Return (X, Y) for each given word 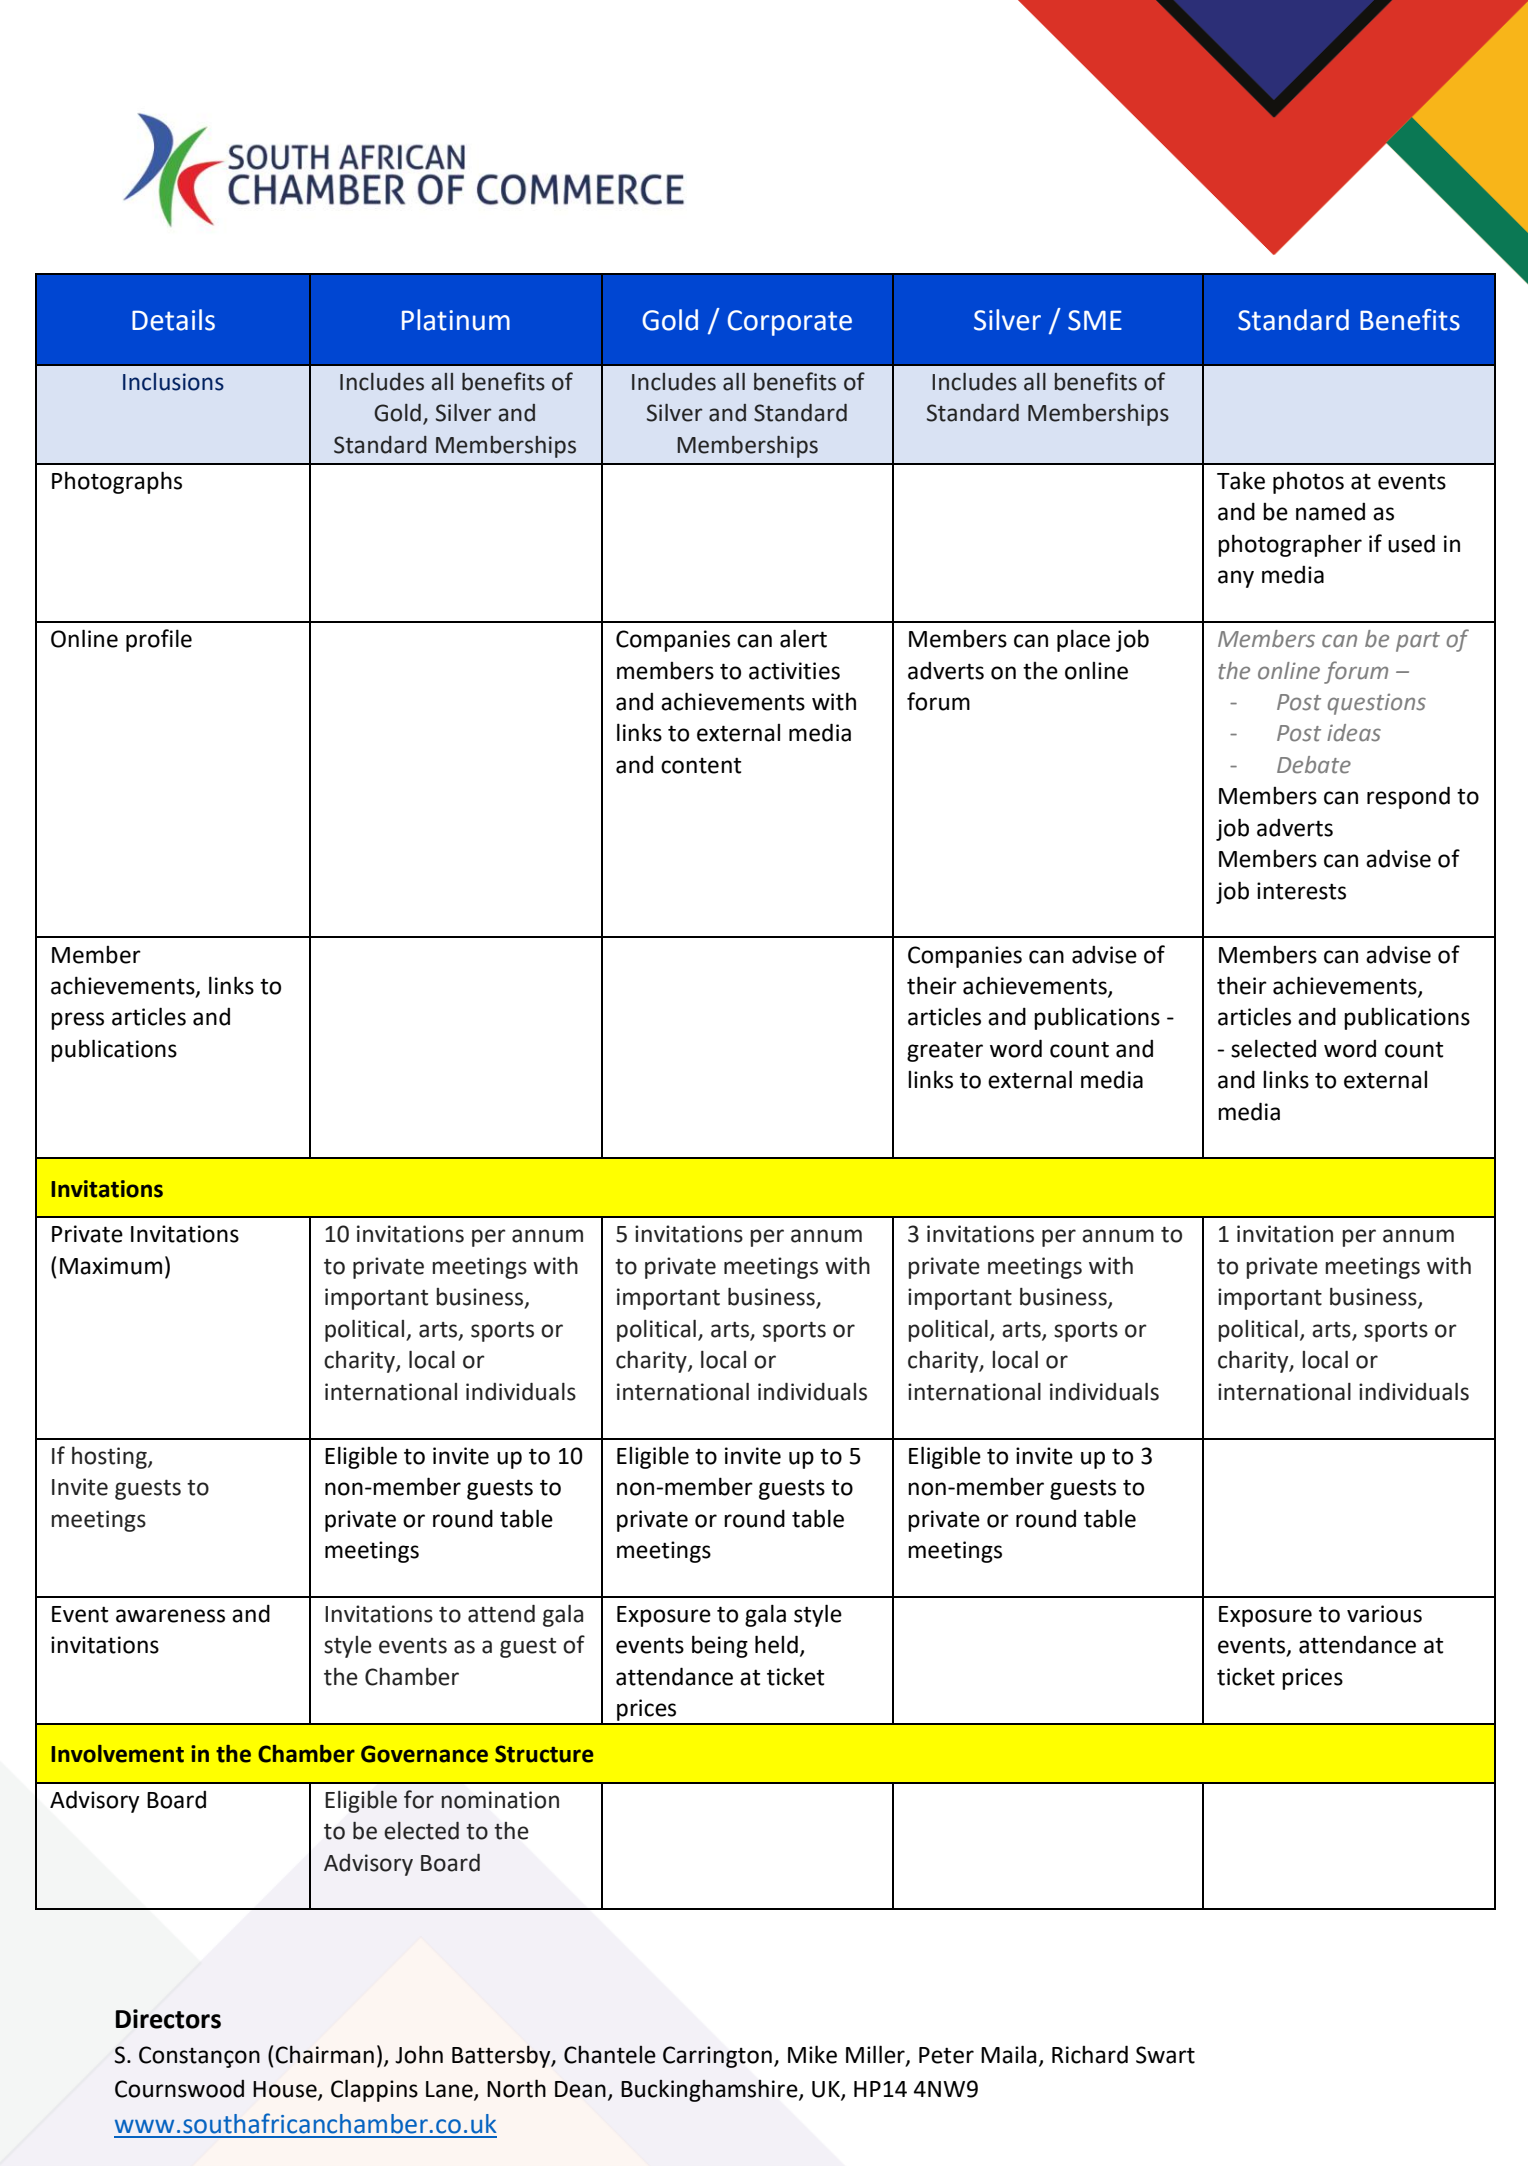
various (1384, 1614)
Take (1241, 480)
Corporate (790, 323)
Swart (1165, 2055)
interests (1301, 891)
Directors (168, 2019)
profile (159, 640)
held (776, 1644)
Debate (1314, 765)
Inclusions (173, 382)
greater (945, 1051)
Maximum (111, 1266)
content (701, 765)
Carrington (717, 2057)
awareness (170, 1616)
